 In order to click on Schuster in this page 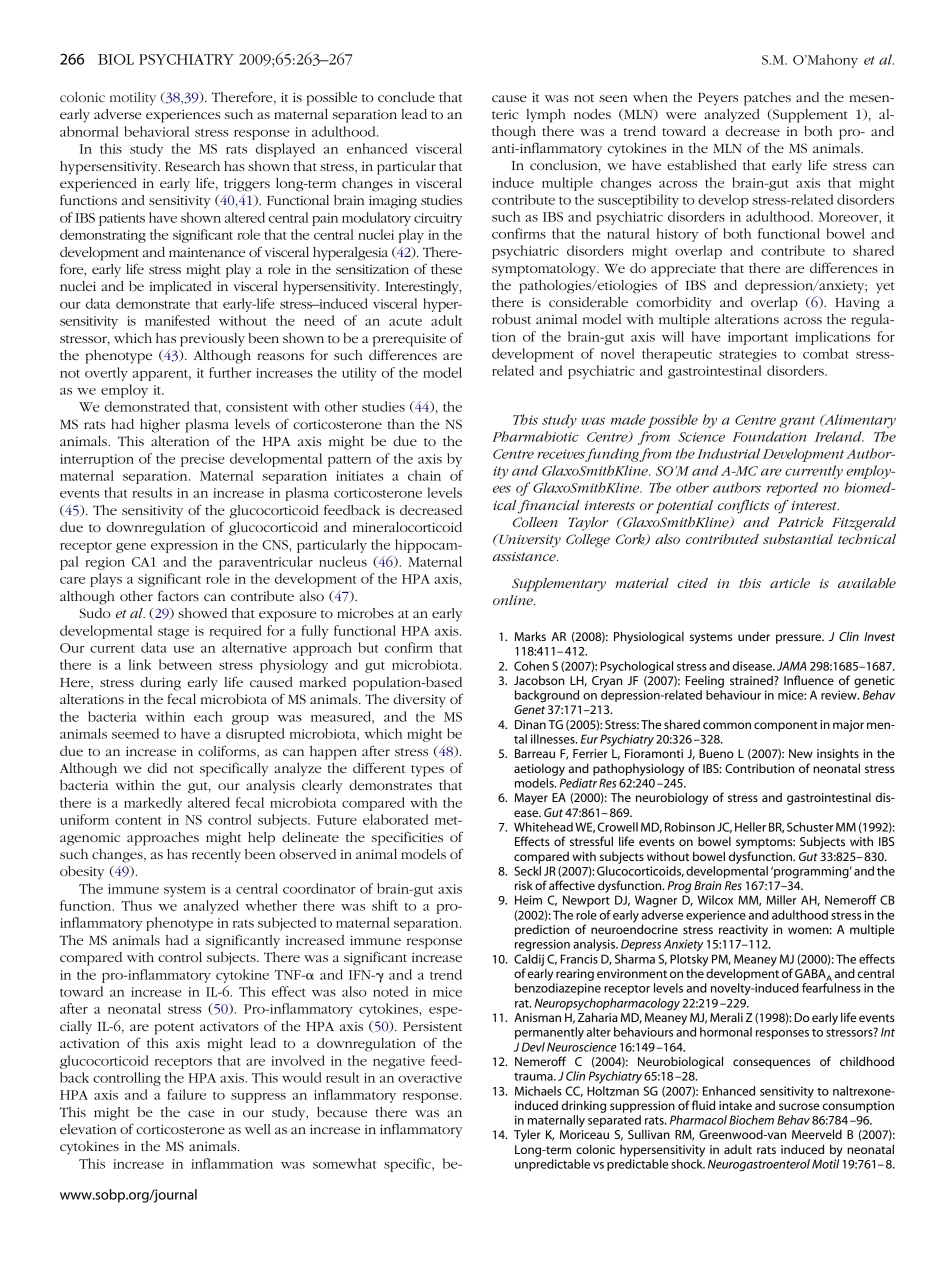, I will do `click(810, 827)`.
